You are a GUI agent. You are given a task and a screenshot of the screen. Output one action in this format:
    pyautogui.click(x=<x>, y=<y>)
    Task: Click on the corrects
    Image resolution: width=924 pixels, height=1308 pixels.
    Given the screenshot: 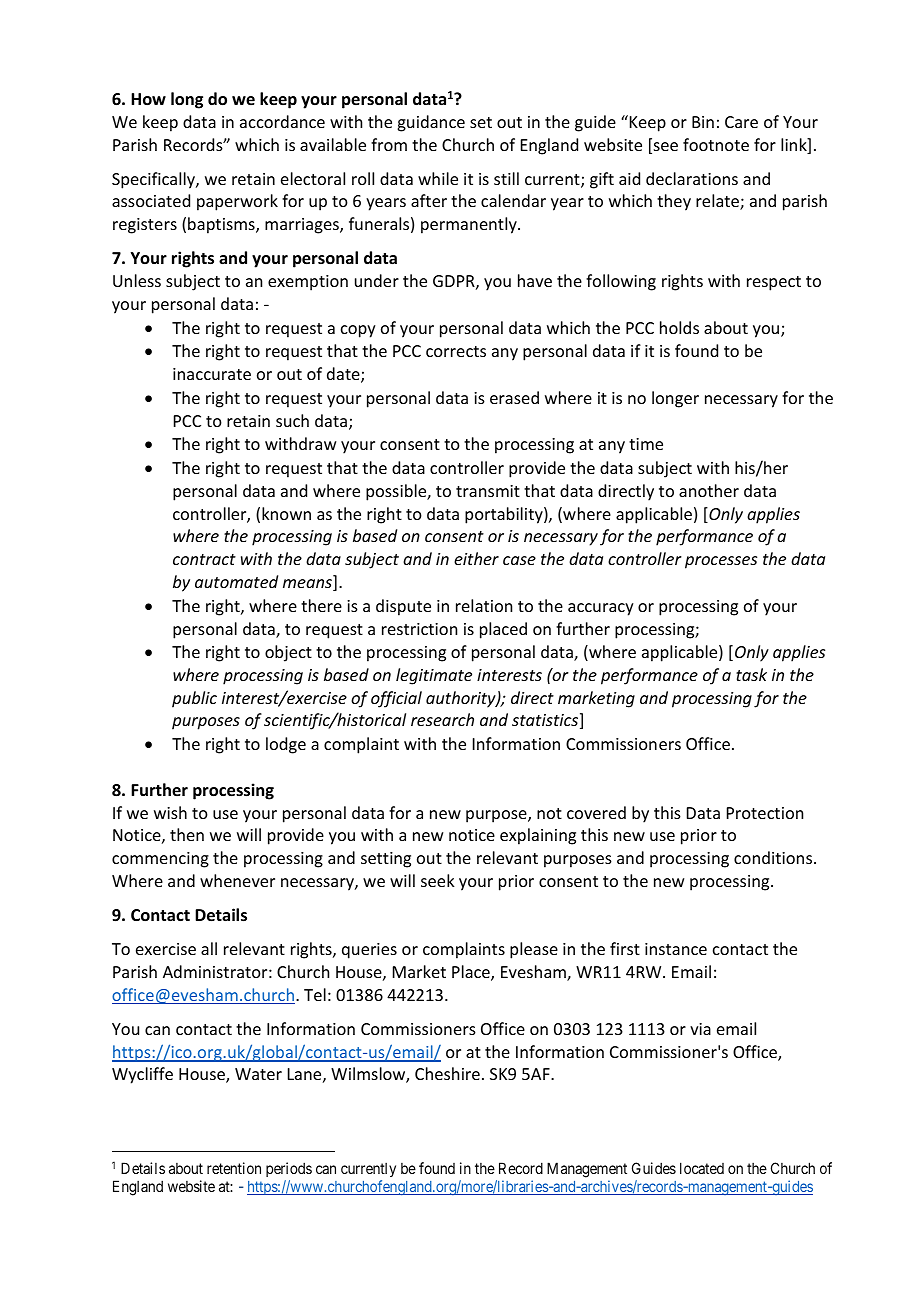 What is the action you would take?
    pyautogui.click(x=456, y=351)
